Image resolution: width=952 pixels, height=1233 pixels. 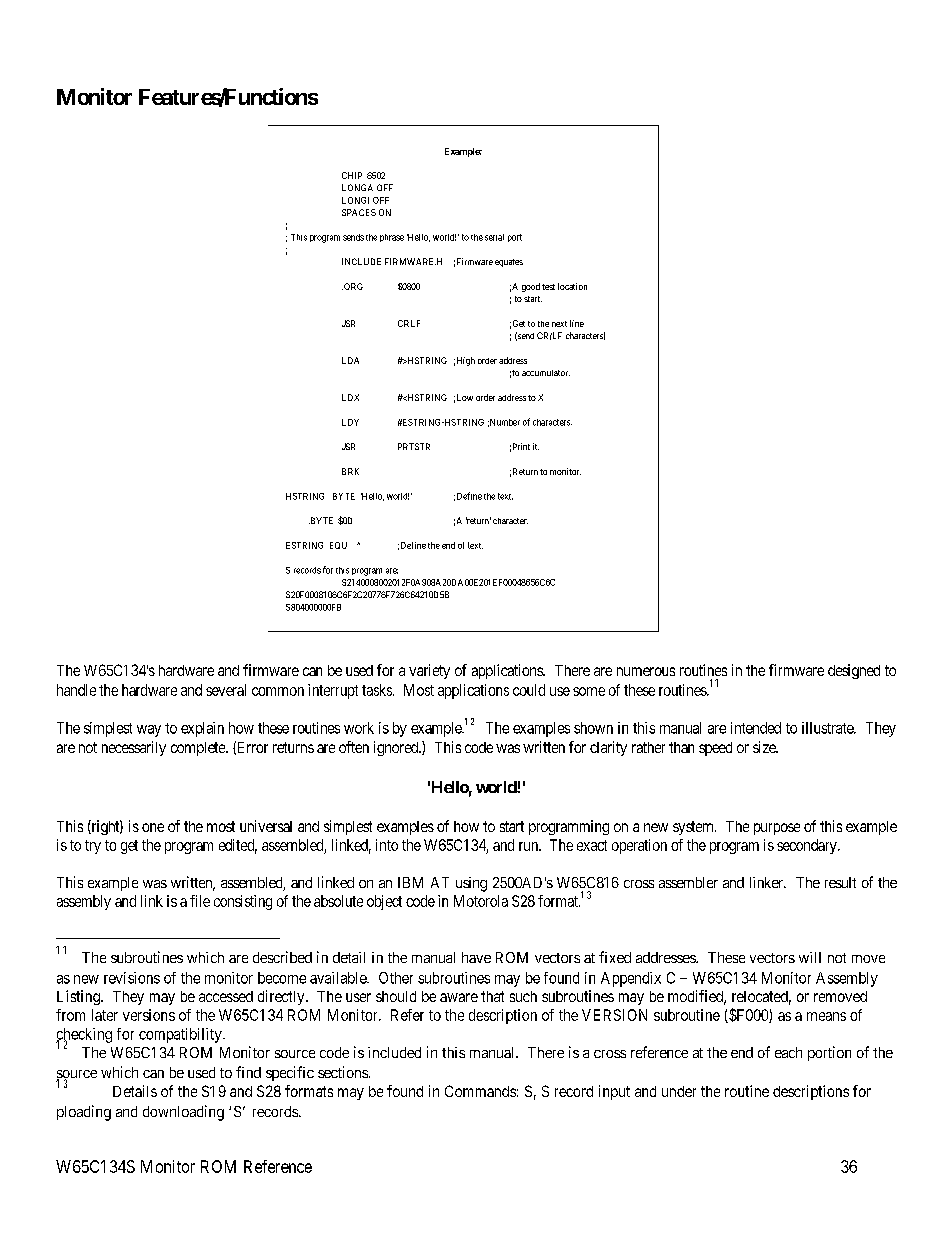 What do you see at coordinates (494, 237) in the image?
I see `serial` at bounding box center [494, 237].
